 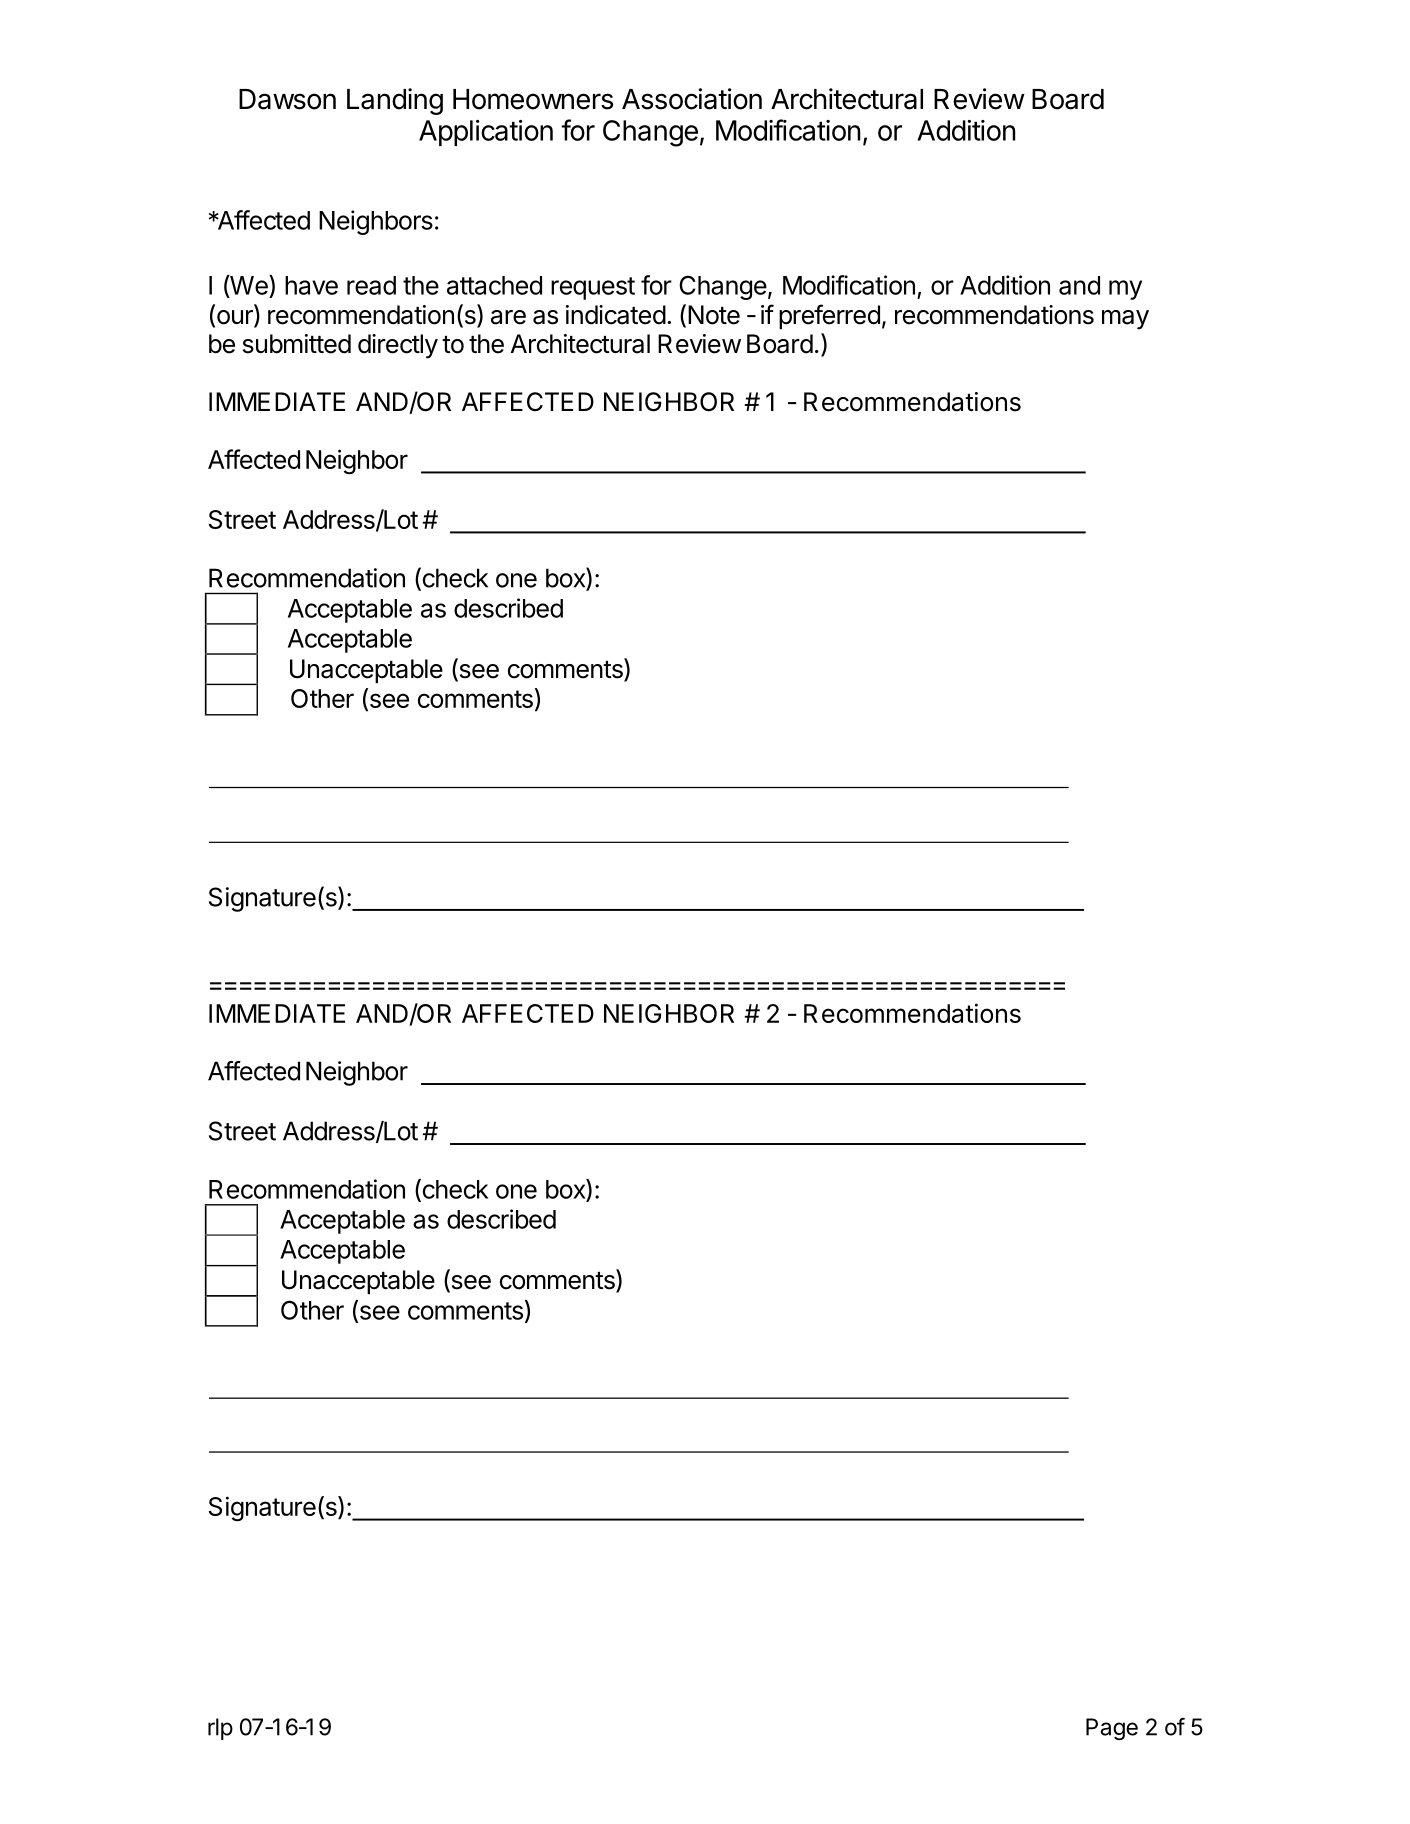 What do you see at coordinates (371, 285) in the screenshot?
I see `read` at bounding box center [371, 285].
